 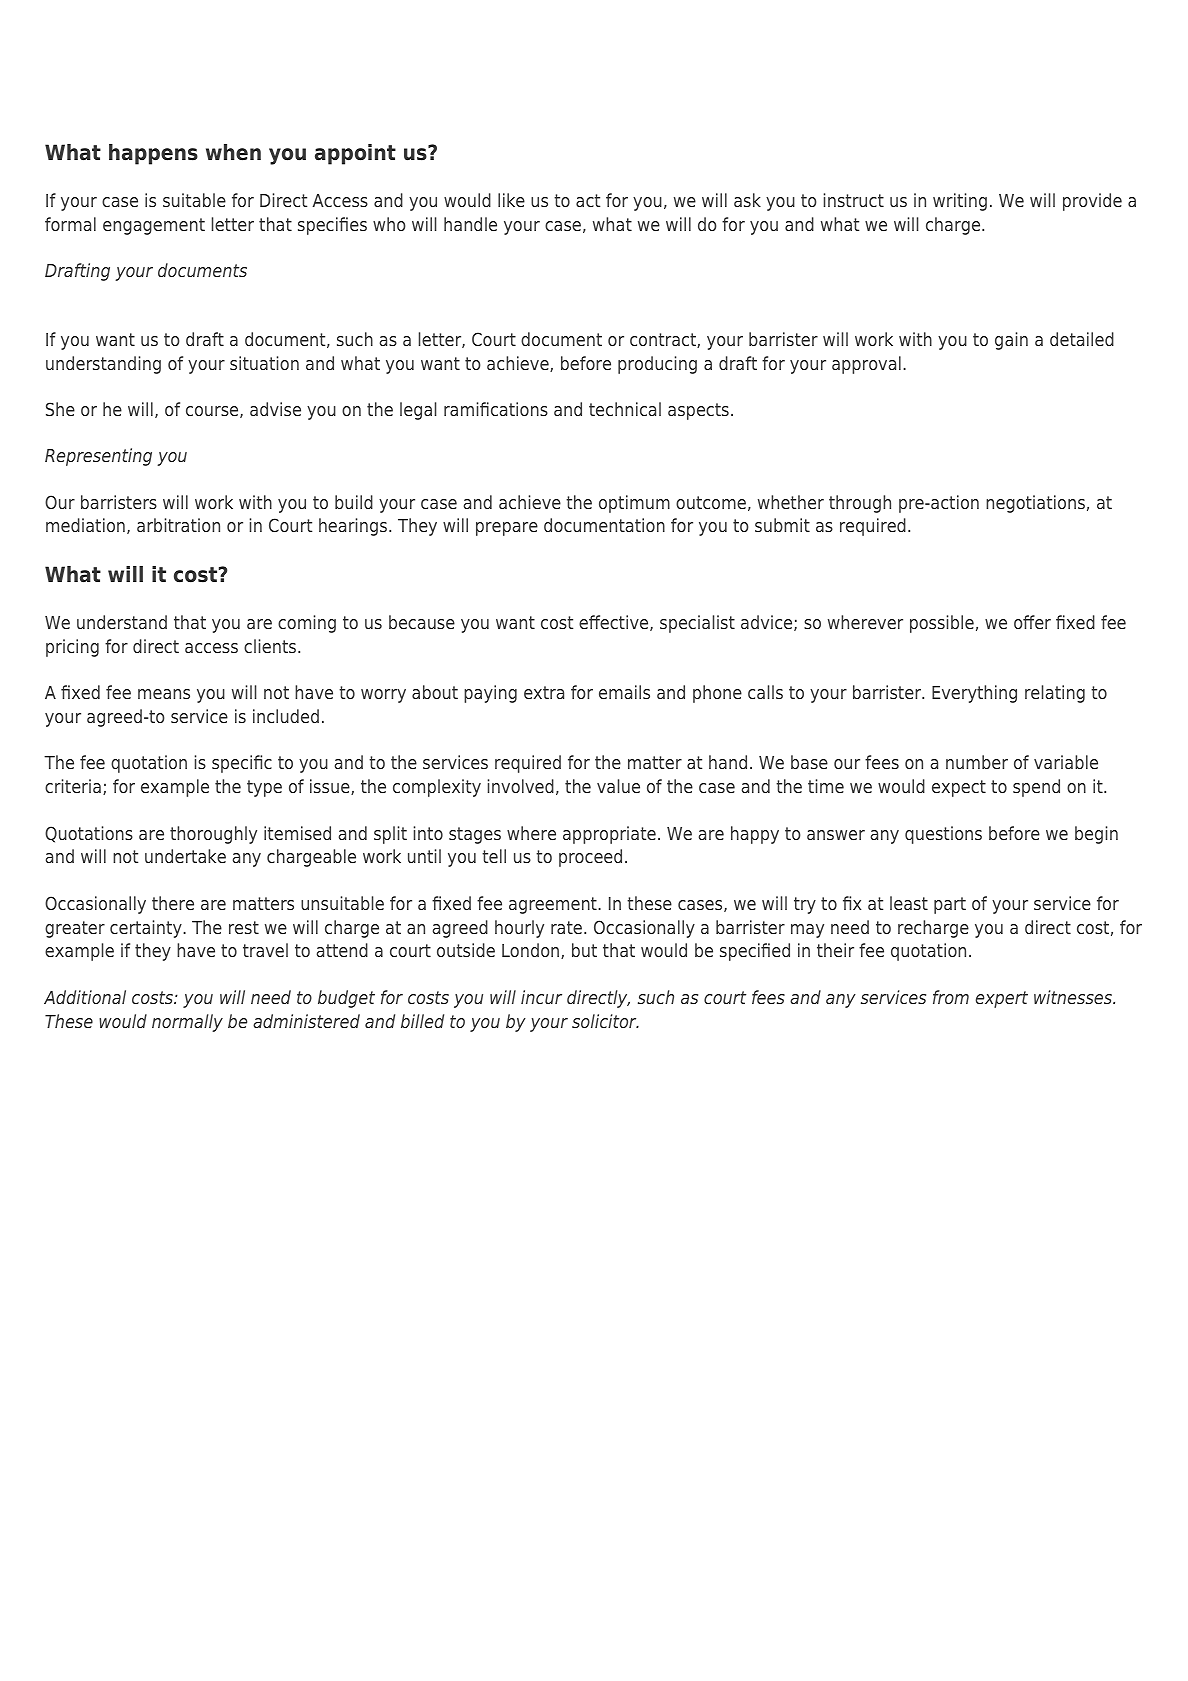 What do you see at coordinates (511, 200) in the screenshot?
I see `like` at bounding box center [511, 200].
